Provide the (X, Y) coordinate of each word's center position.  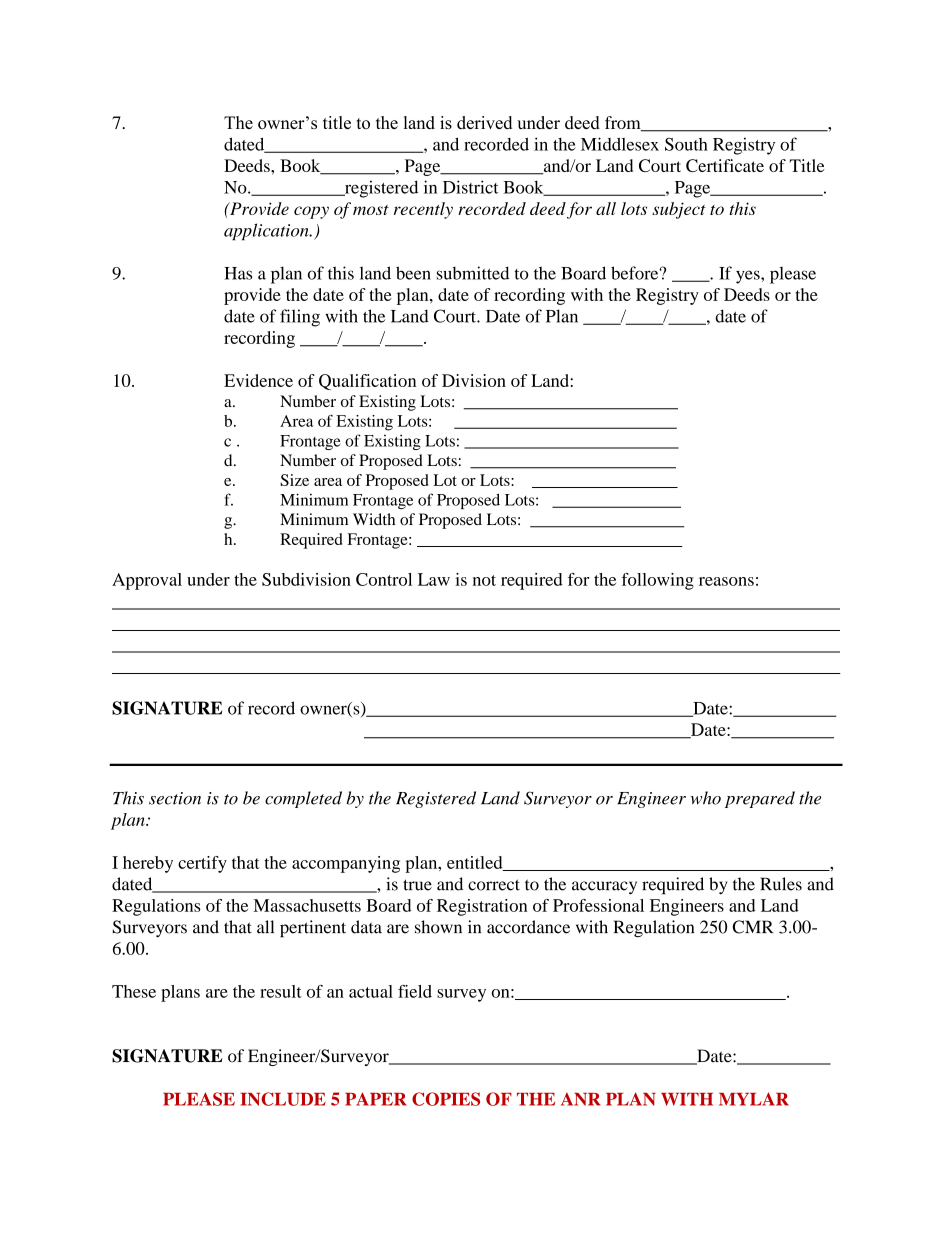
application (267, 231)
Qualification (367, 382)
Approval (147, 581)
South (686, 144)
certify (202, 864)
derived (484, 122)
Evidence (258, 380)
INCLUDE (283, 1099)
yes (749, 277)
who (706, 798)
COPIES (446, 1099)
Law (434, 579)
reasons (726, 581)
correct (494, 885)
